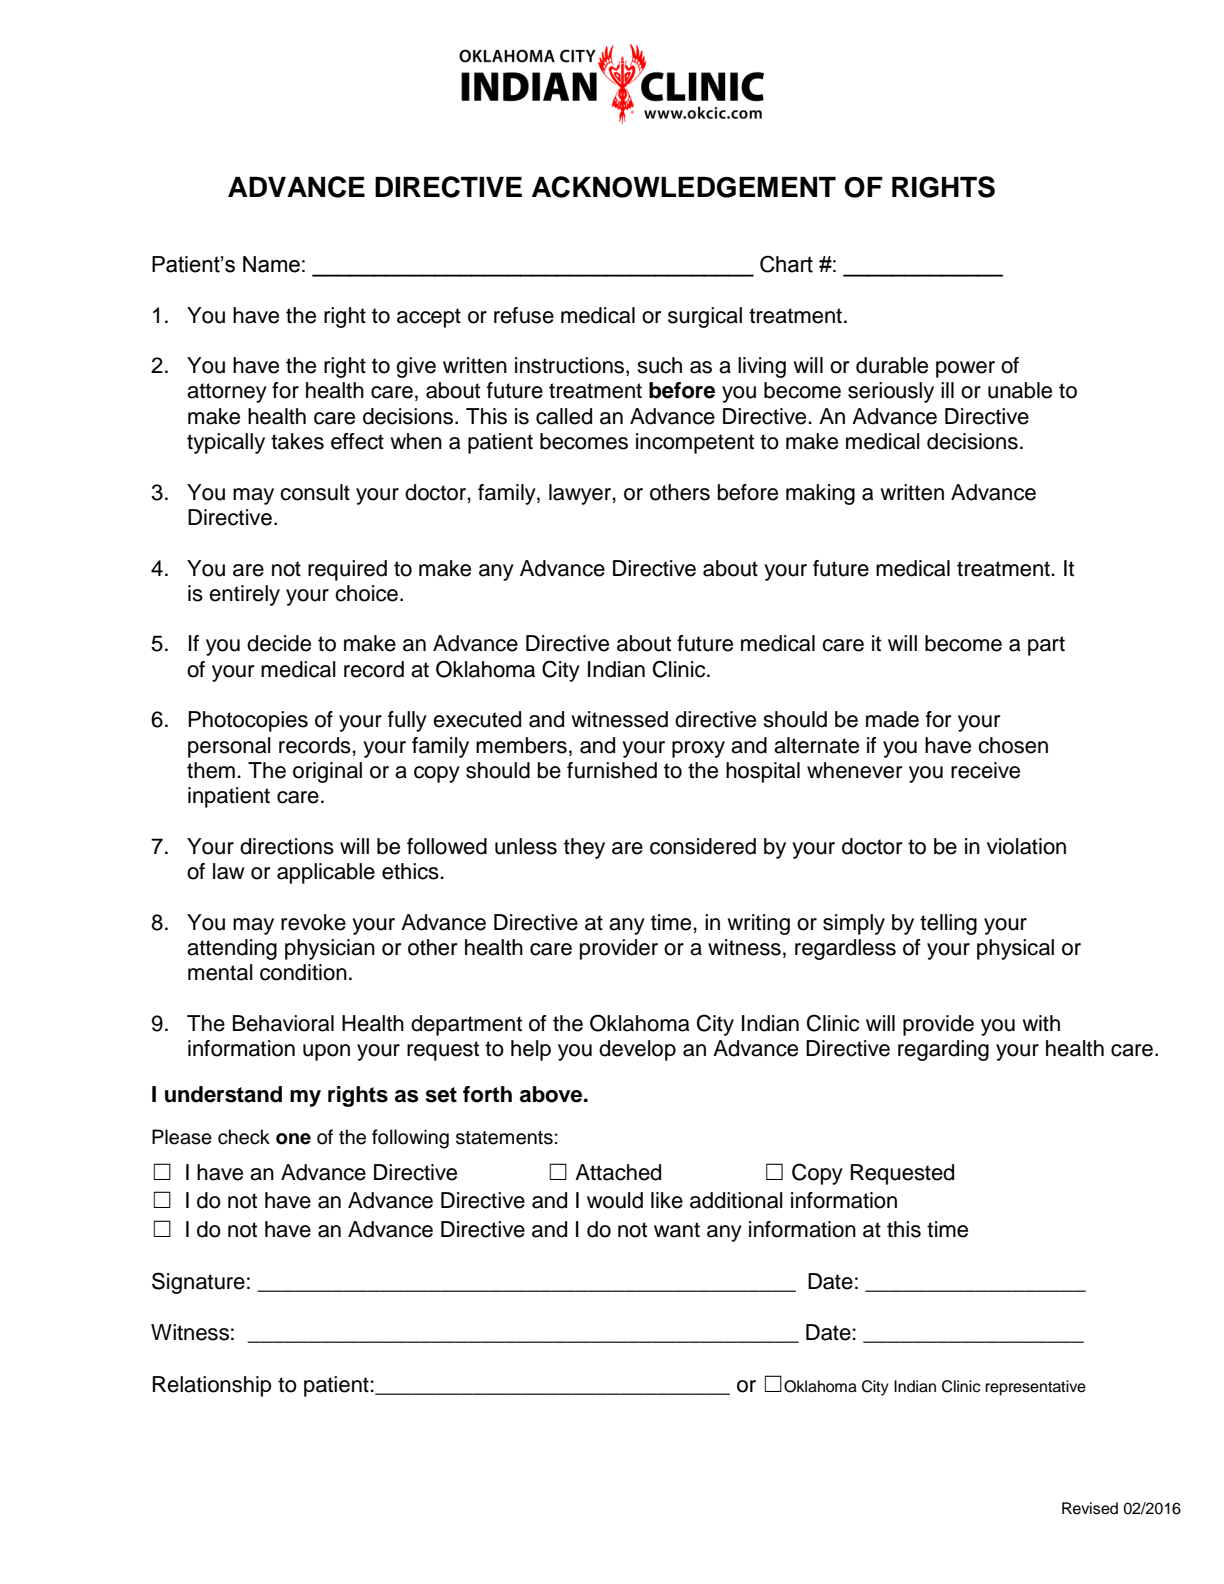  What do you see at coordinates (1026, 846) in the screenshot?
I see `violation` at bounding box center [1026, 846].
